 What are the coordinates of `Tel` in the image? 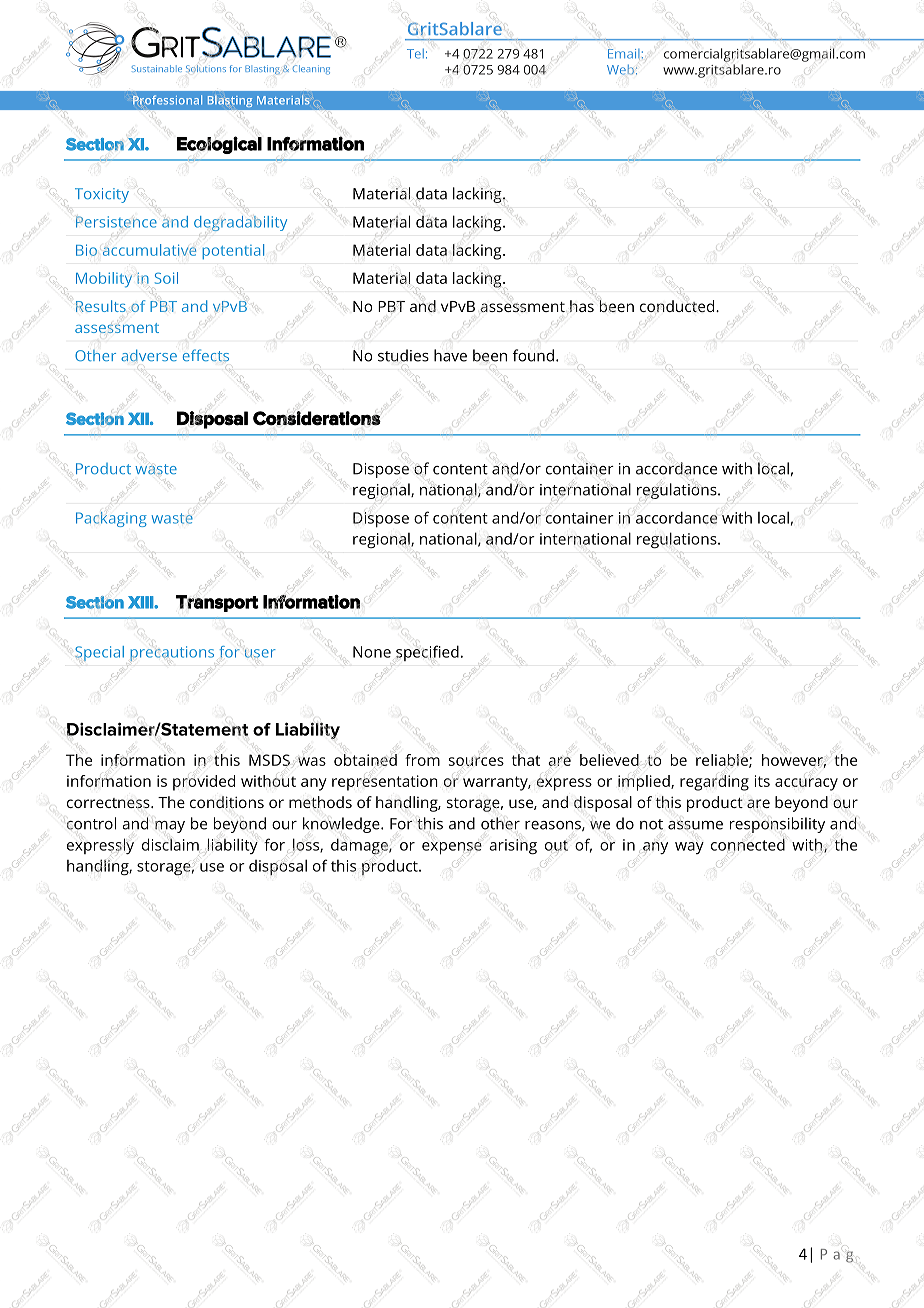 It's located at (415, 54).
